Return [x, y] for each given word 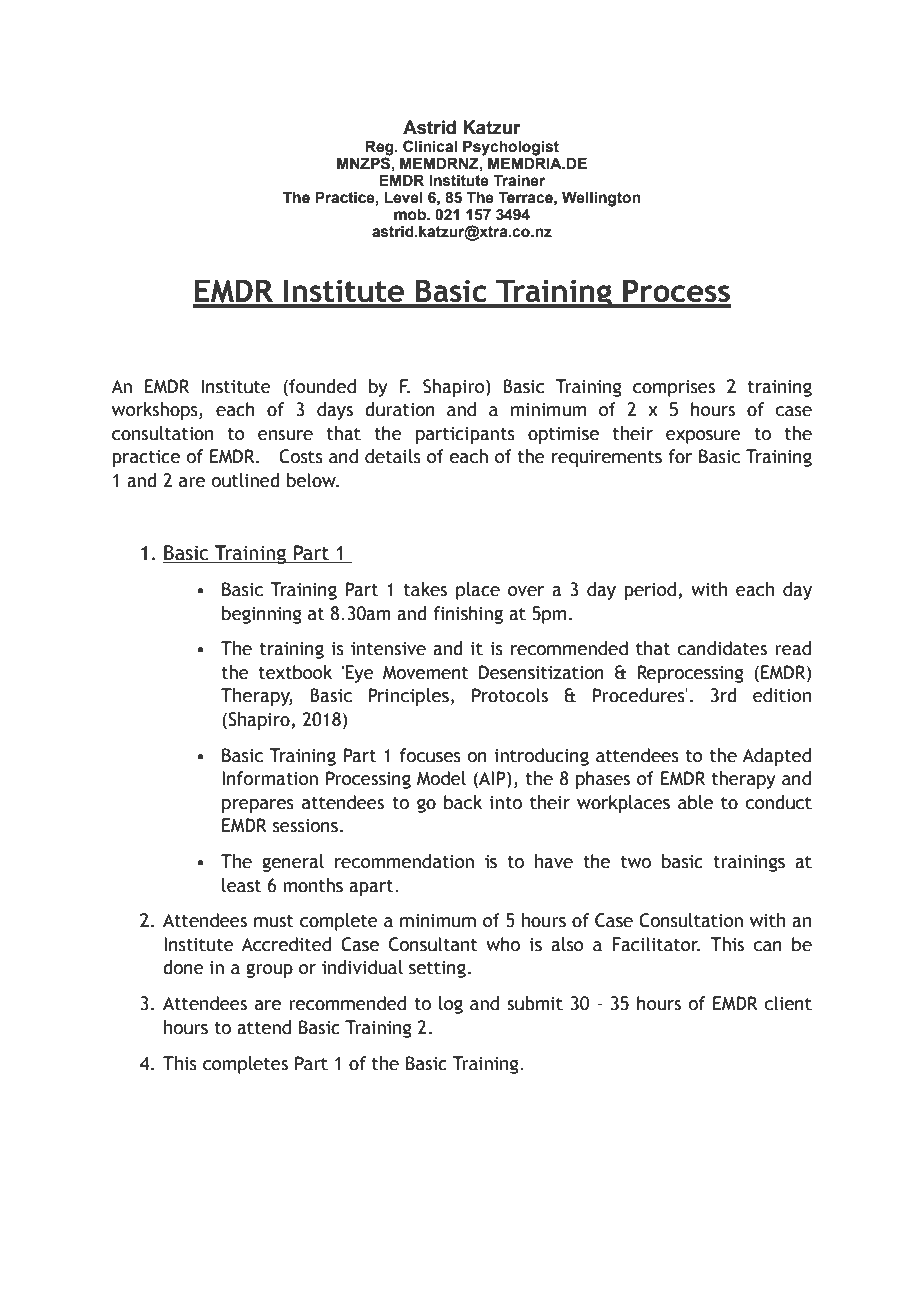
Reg [380, 148]
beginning [262, 615]
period [650, 591]
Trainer [519, 180]
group [269, 970]
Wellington [601, 199]
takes [425, 589]
